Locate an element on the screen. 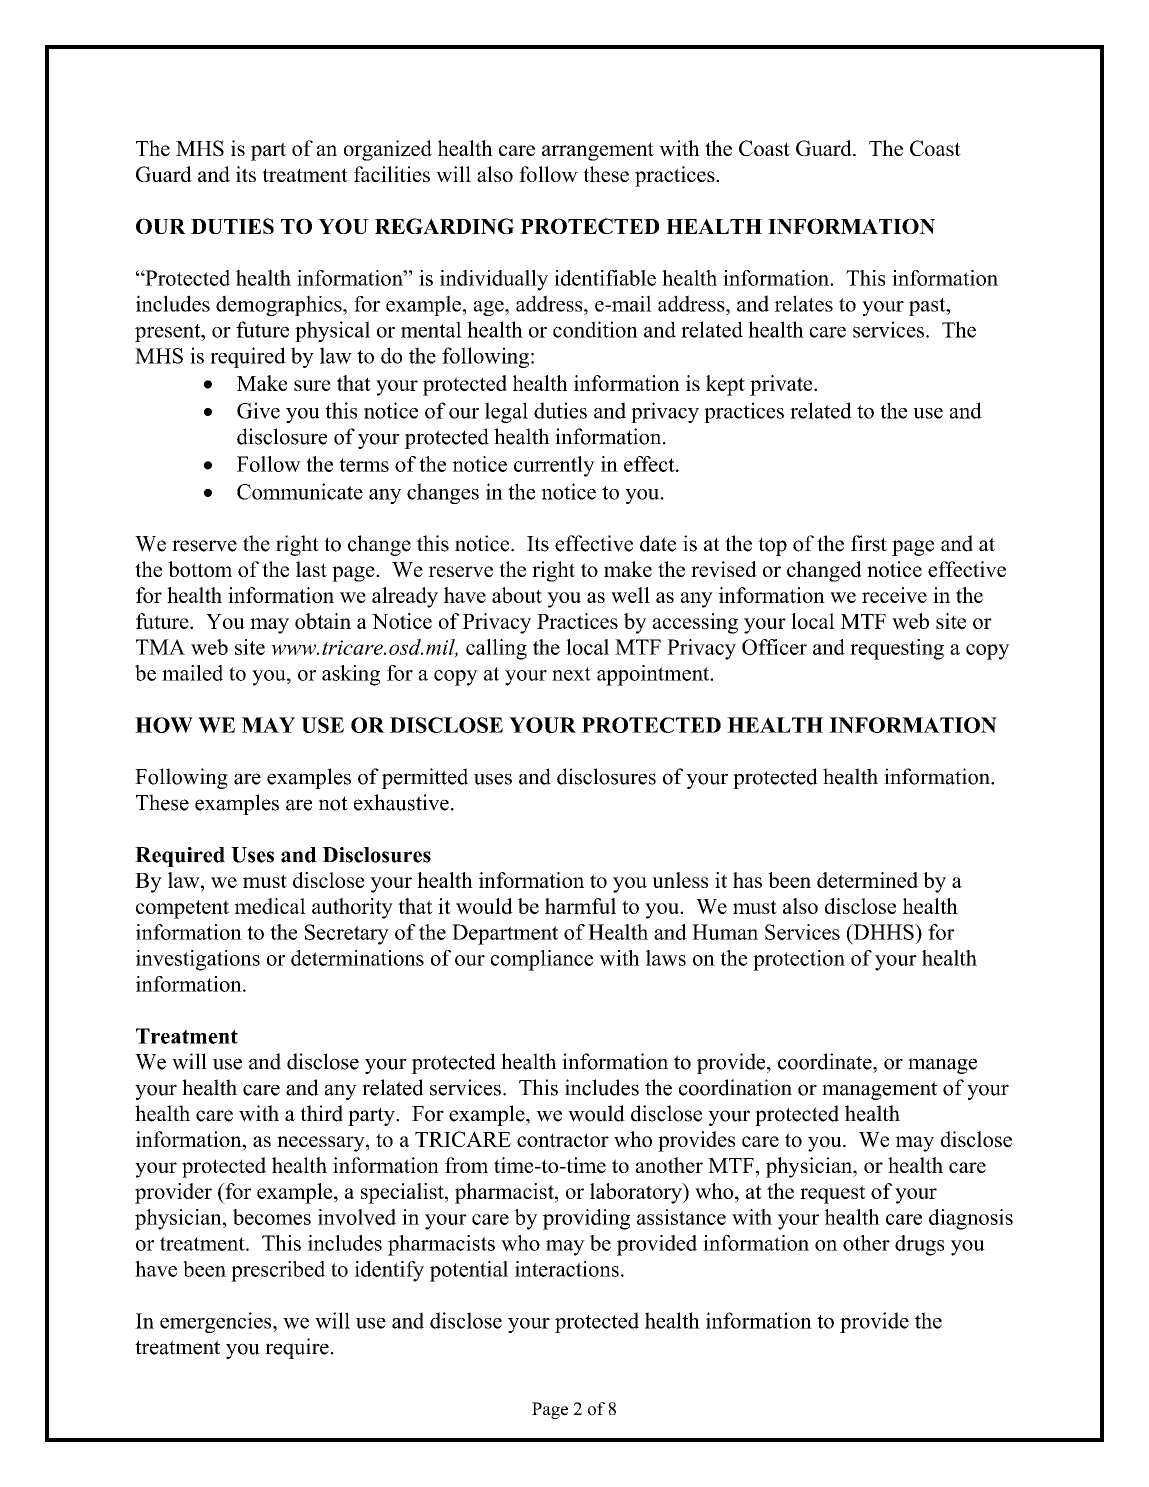  next is located at coordinates (571, 674).
